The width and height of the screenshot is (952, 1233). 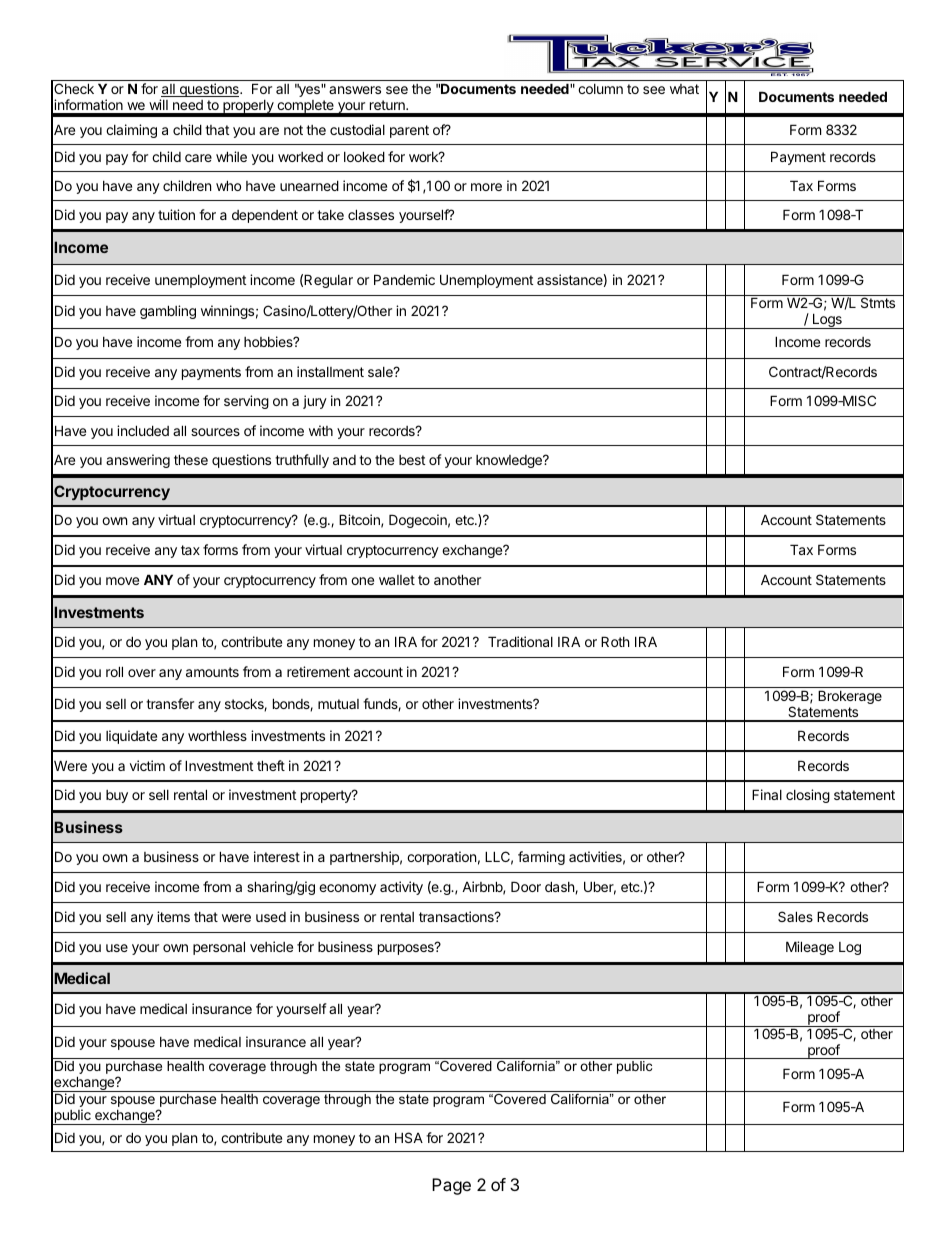 What do you see at coordinates (810, 948) in the screenshot?
I see `Mileage` at bounding box center [810, 948].
